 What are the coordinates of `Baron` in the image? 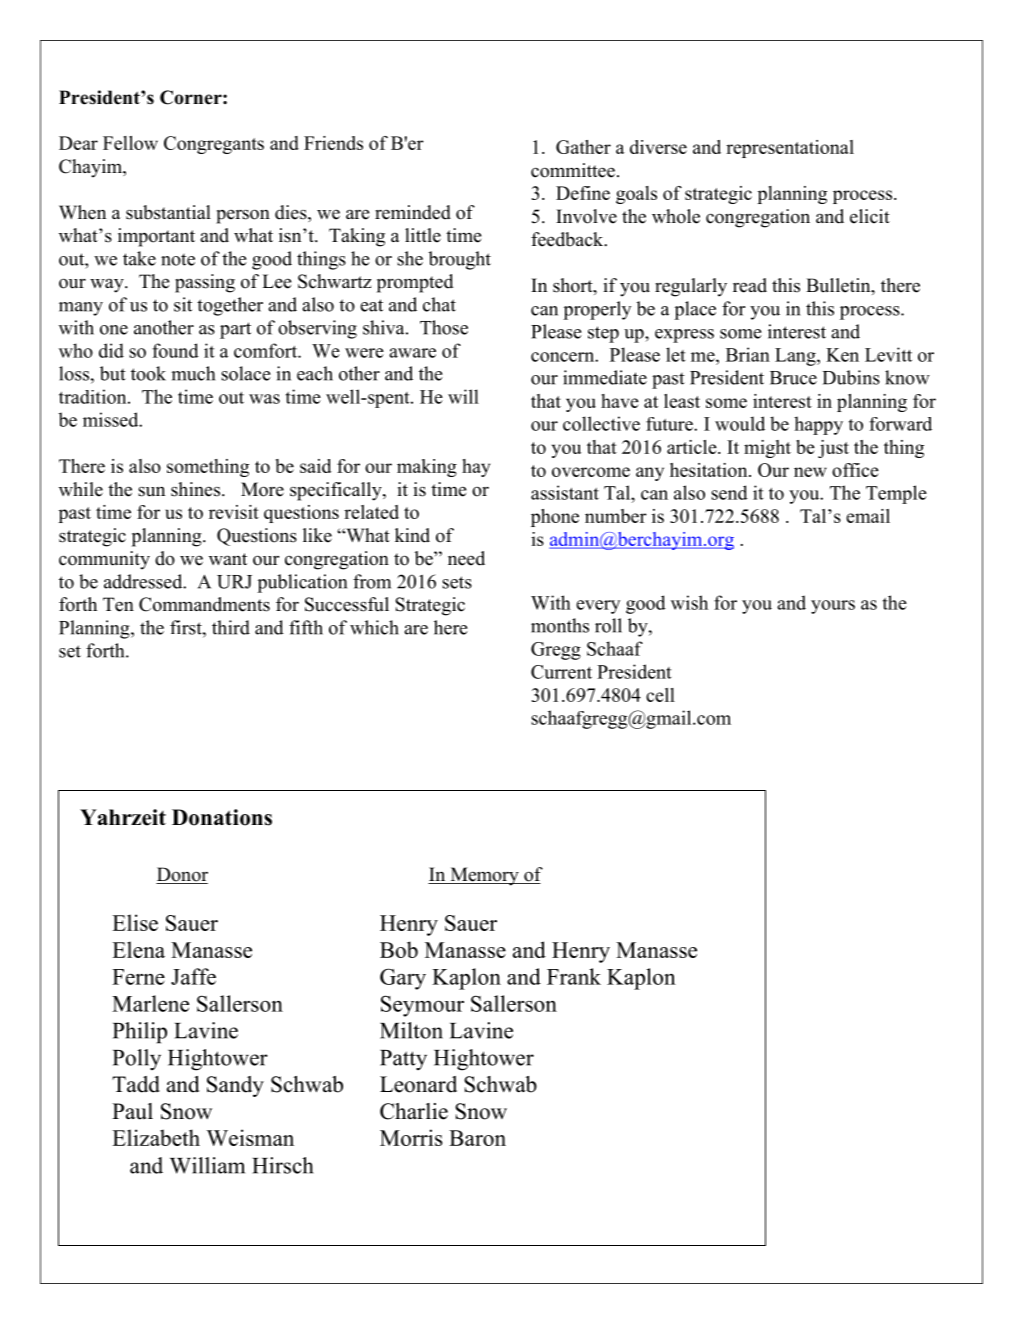 It's located at (477, 1138).
